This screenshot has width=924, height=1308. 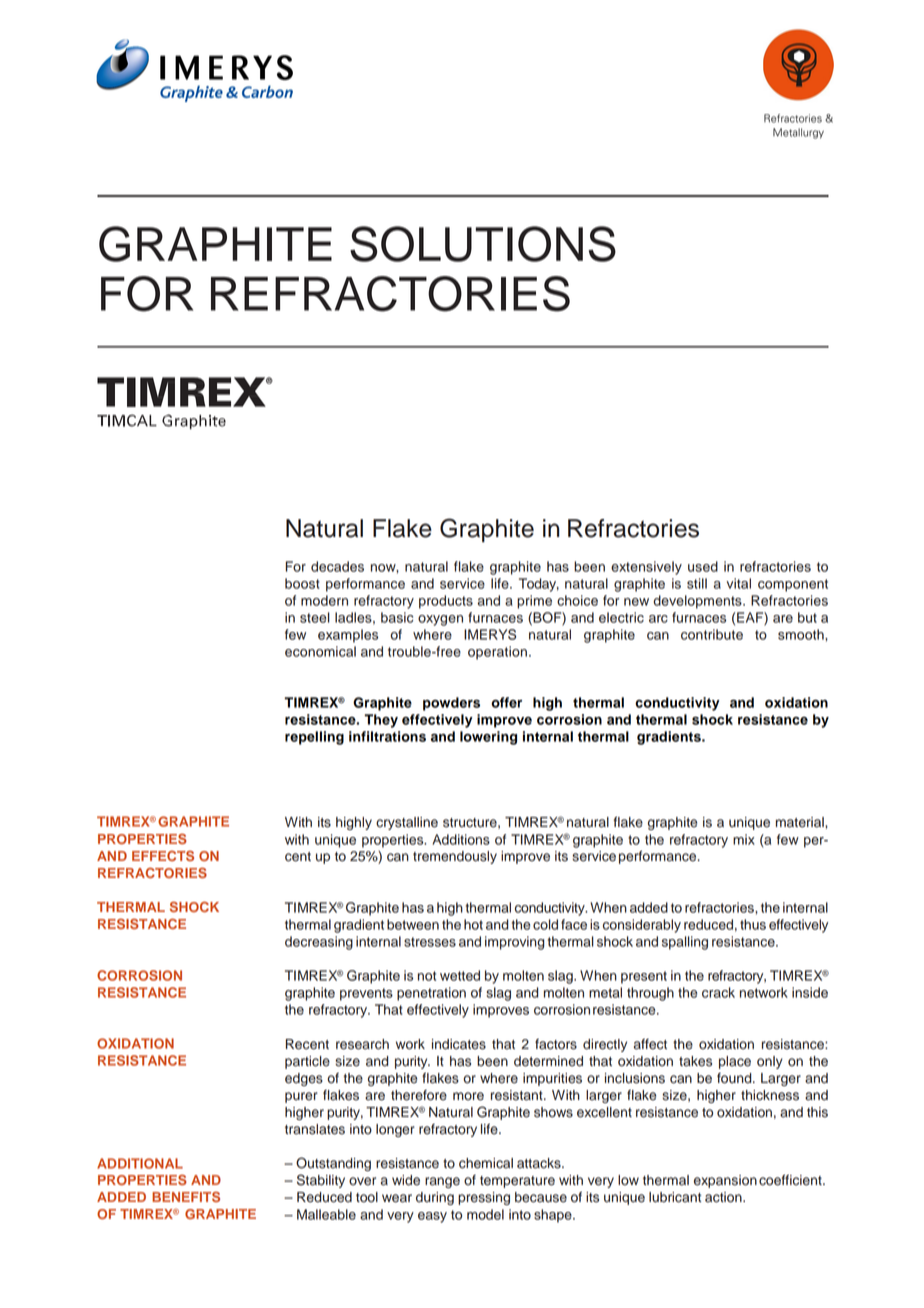 What do you see at coordinates (483, 244) in the screenshot?
I see `SOLUTIONS` at bounding box center [483, 244].
